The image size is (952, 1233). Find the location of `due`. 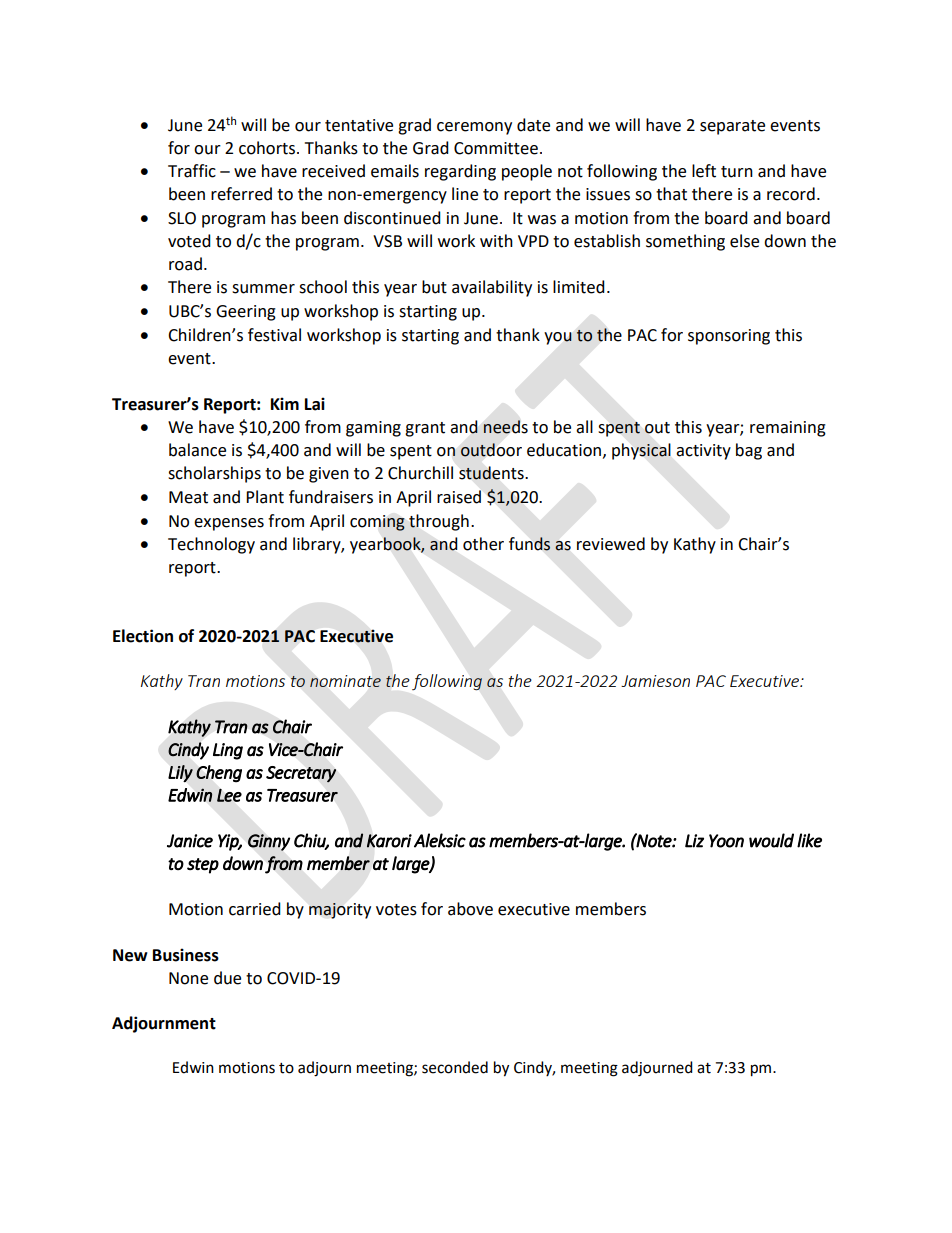

due is located at coordinates (227, 978).
